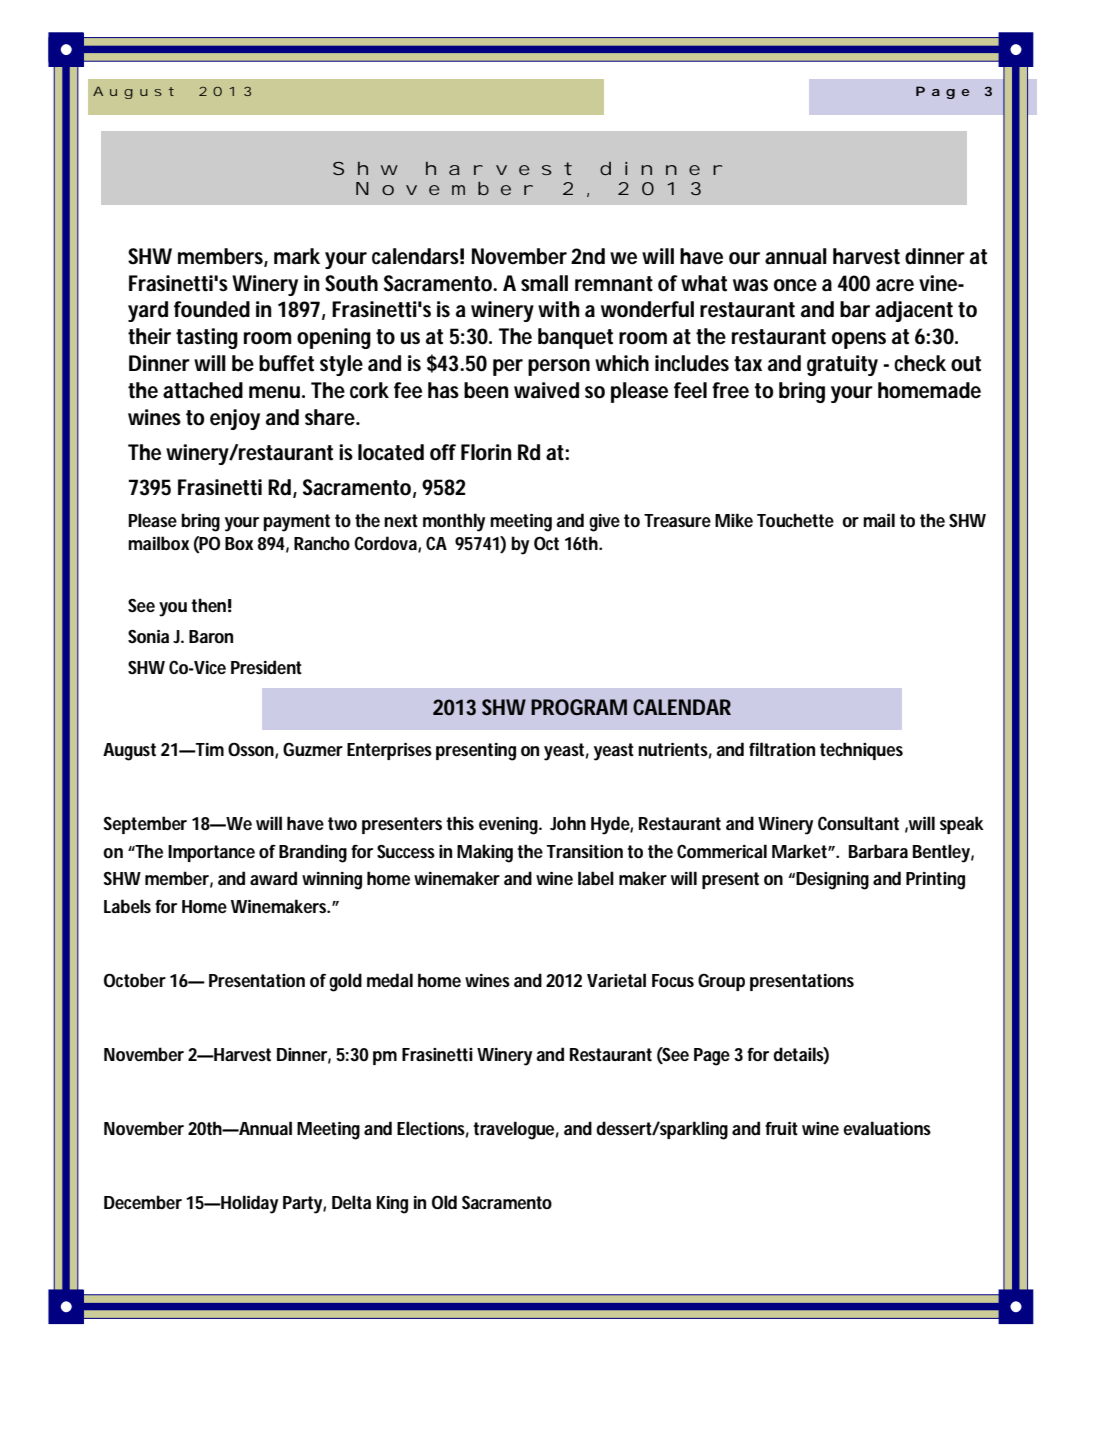  What do you see at coordinates (558, 309) in the page?
I see `with` at bounding box center [558, 309].
